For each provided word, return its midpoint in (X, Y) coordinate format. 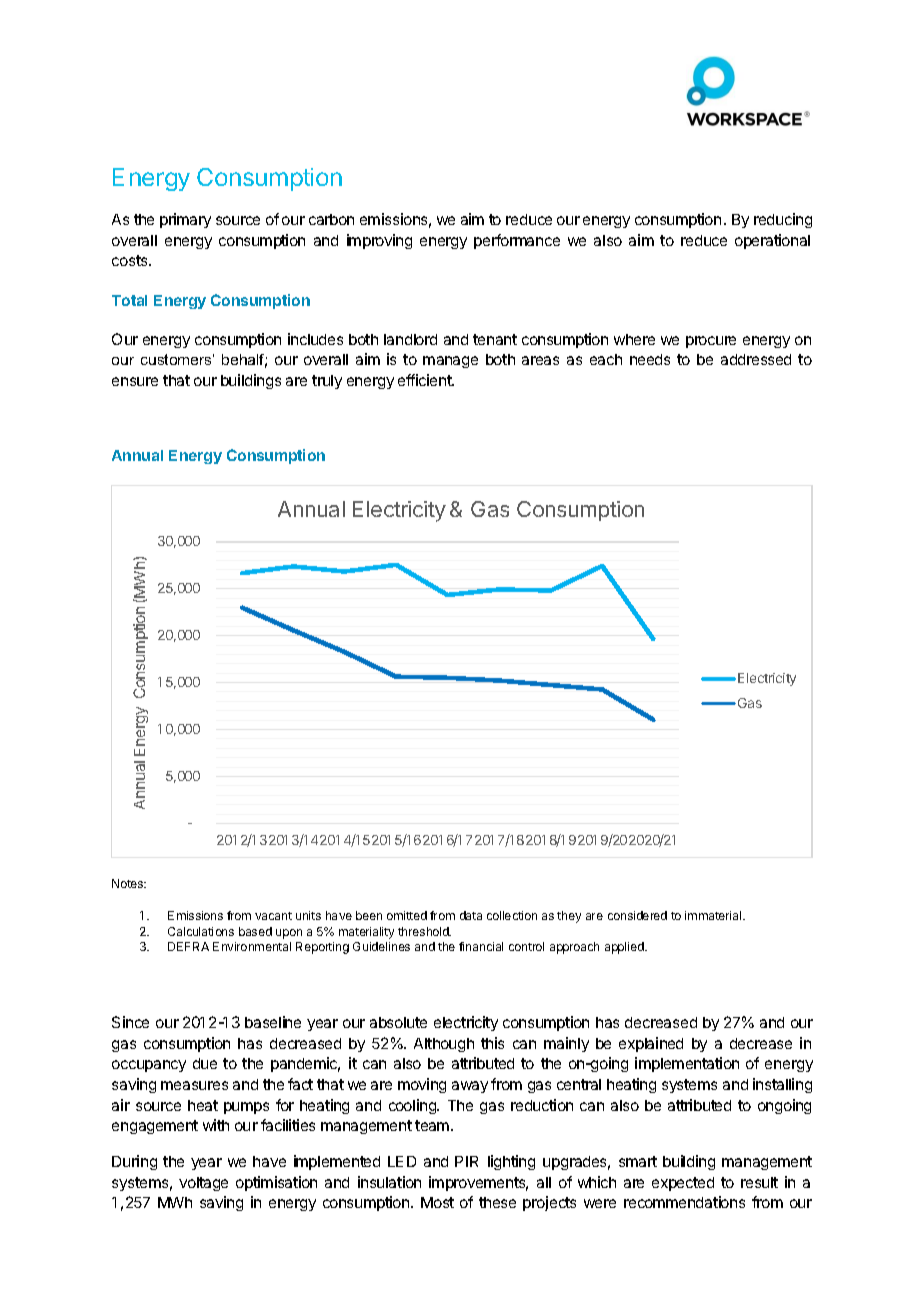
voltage (203, 1184)
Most (437, 1202)
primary (185, 220)
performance (517, 241)
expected (683, 1184)
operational (772, 241)
